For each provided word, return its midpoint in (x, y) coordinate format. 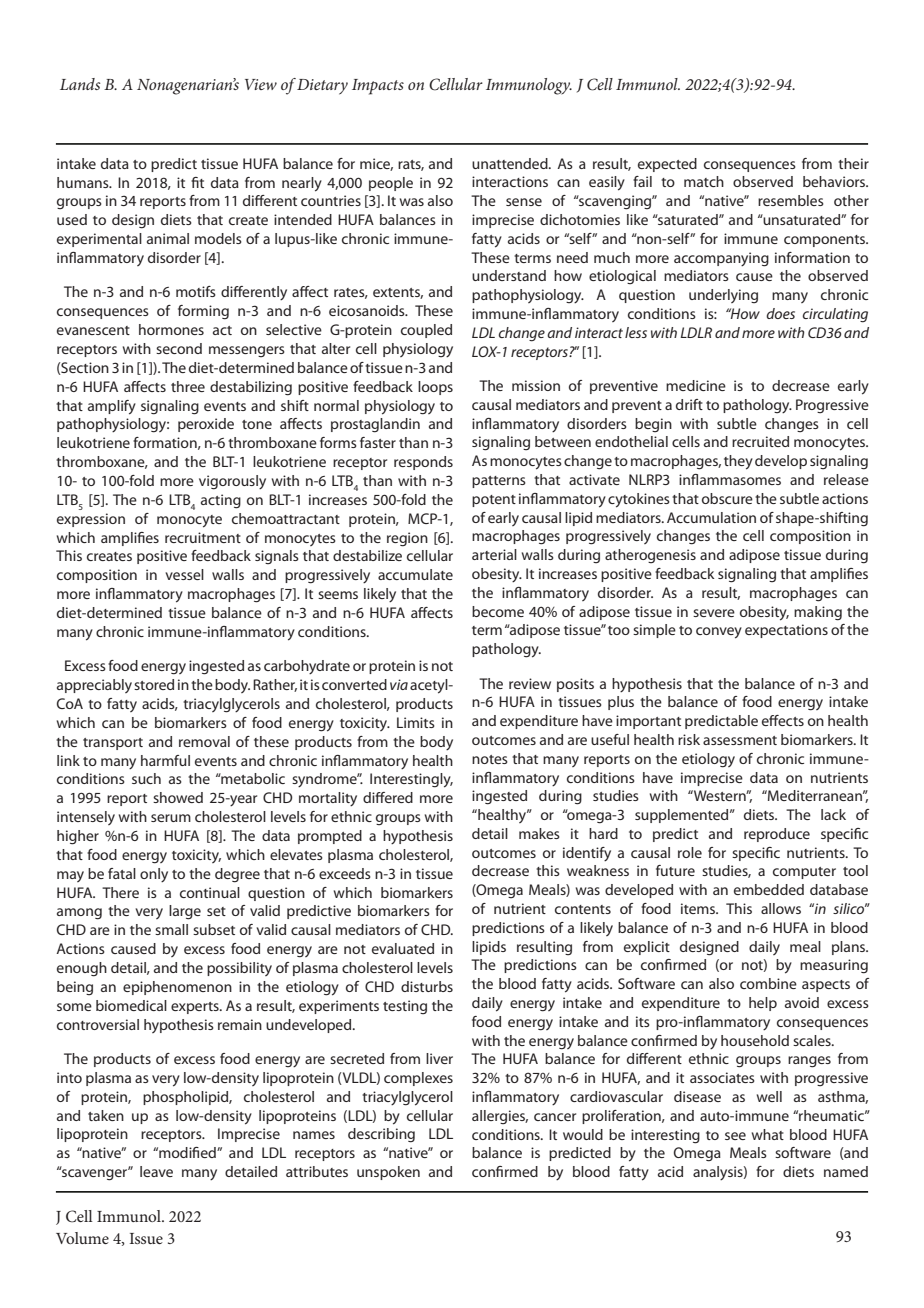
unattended (511, 163)
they (738, 462)
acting (221, 501)
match (704, 181)
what (768, 1134)
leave (156, 1171)
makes (539, 833)
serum (171, 818)
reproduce (777, 835)
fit (197, 182)
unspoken (388, 1173)
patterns (499, 482)
